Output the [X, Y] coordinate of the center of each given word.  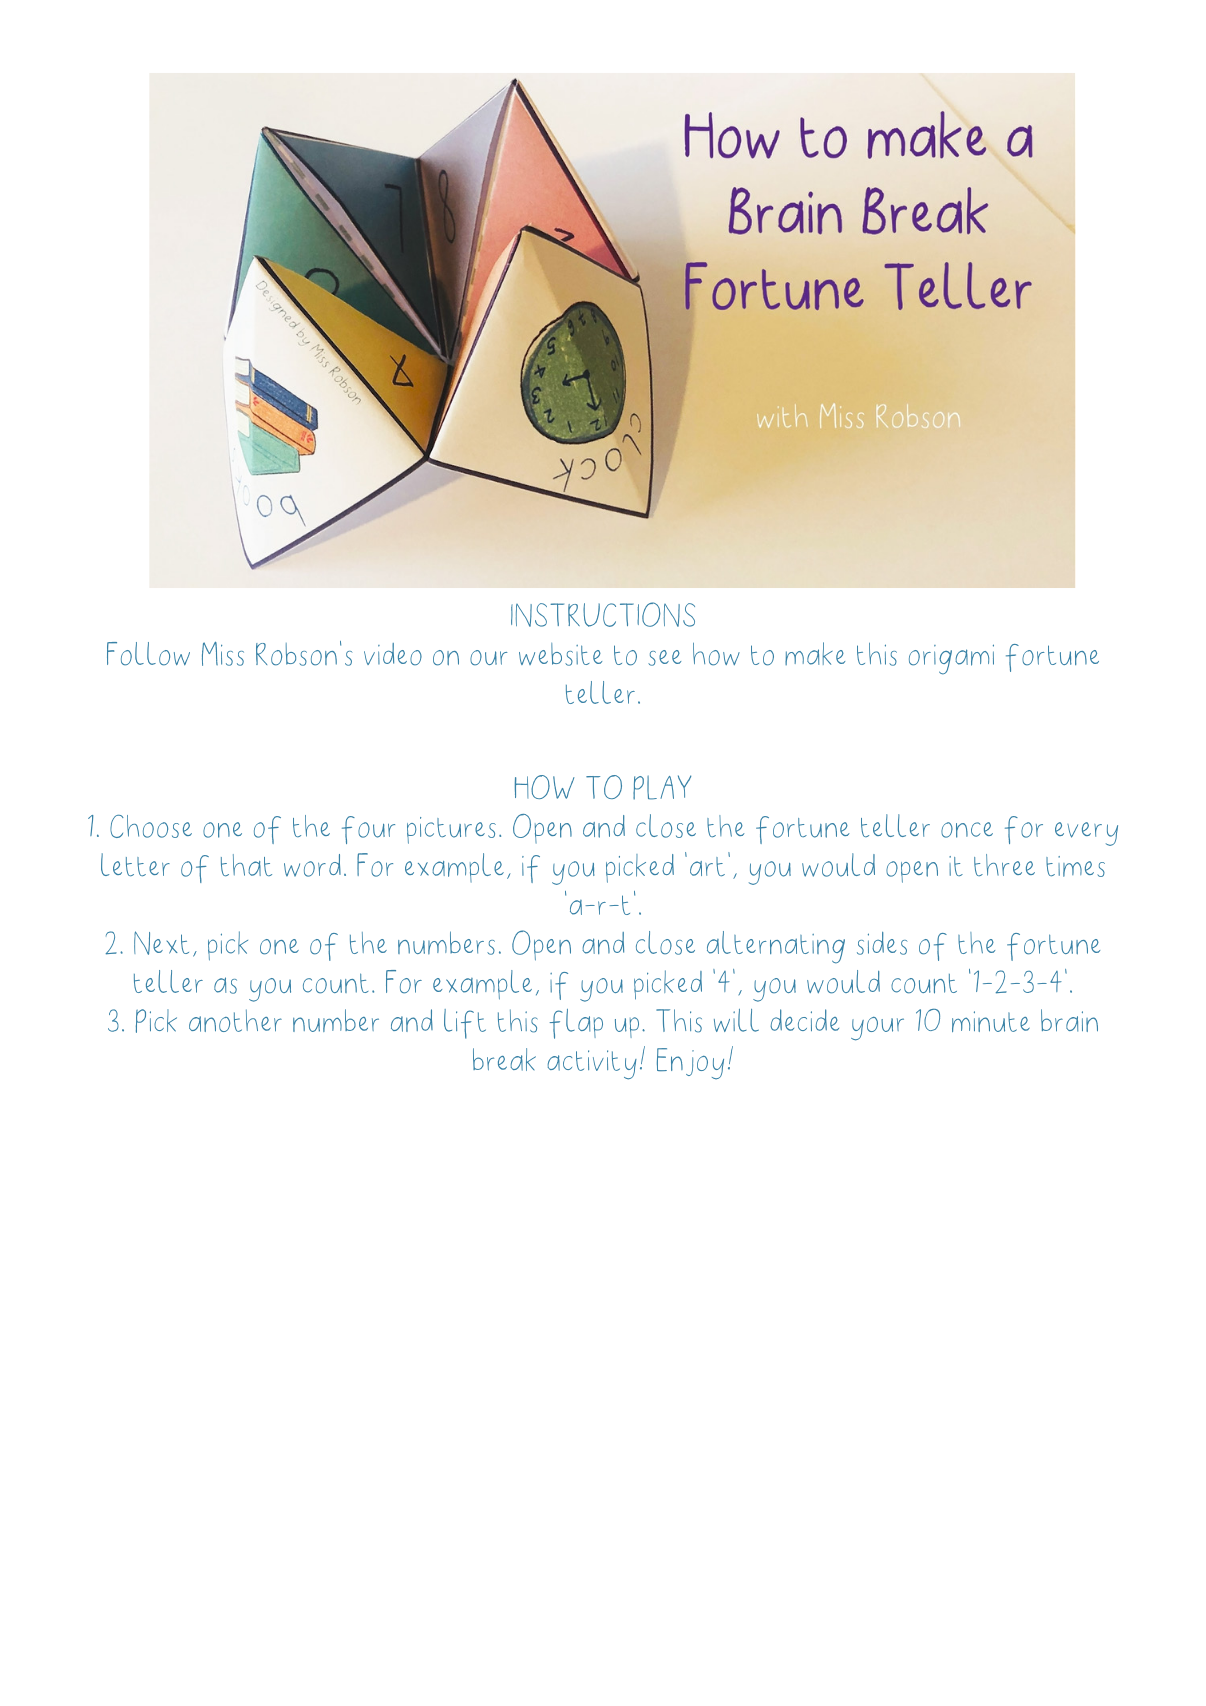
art [707, 866]
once [967, 830]
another [235, 1020]
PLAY [662, 787]
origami [951, 659]
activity [592, 1065]
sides [882, 943]
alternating [776, 947]
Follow [148, 654]
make [815, 653]
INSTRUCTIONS [603, 614]
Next [161, 943]
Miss [223, 654]
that [246, 865]
